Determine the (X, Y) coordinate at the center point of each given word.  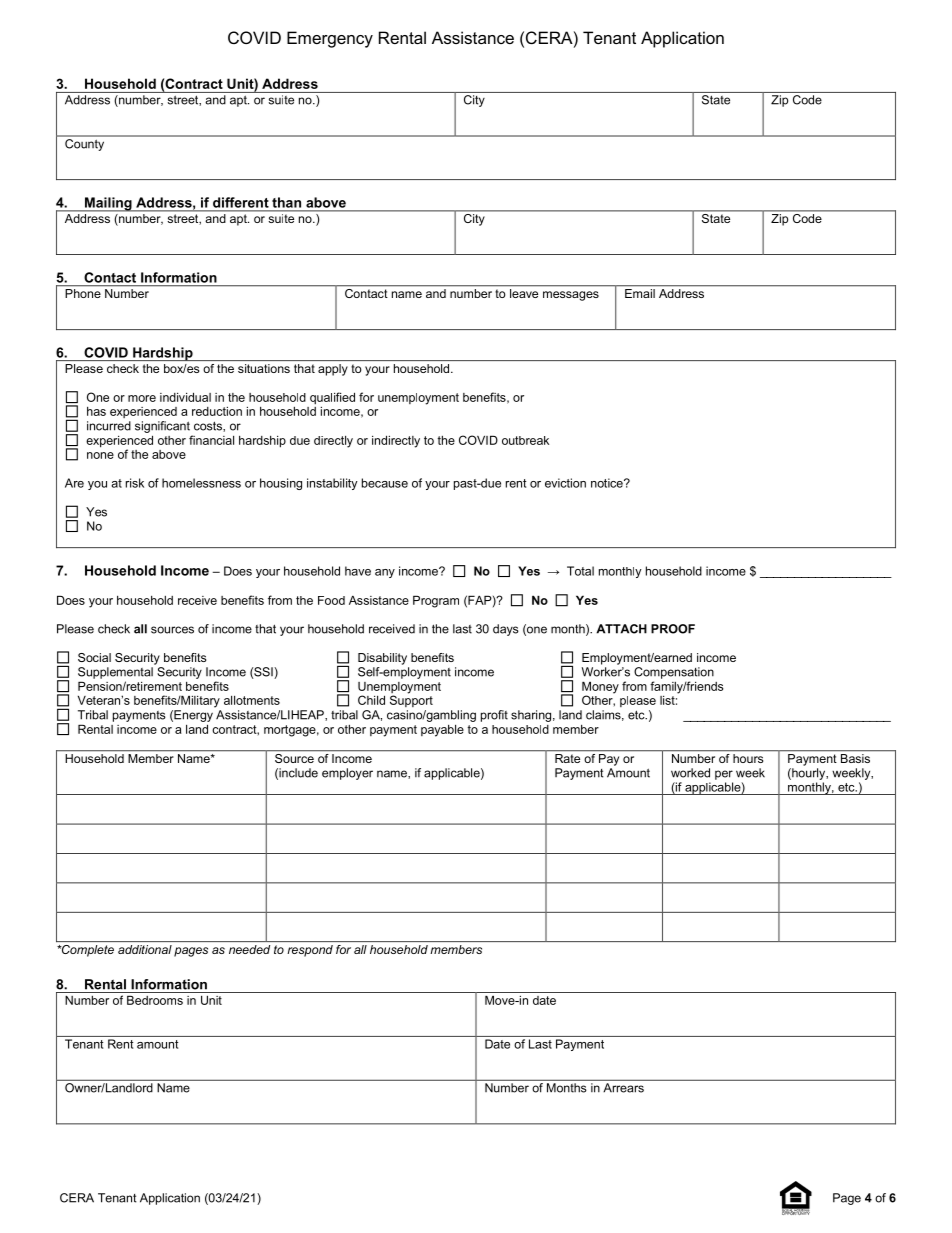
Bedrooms (155, 1000)
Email (640, 293)
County (84, 145)
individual (185, 397)
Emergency (330, 39)
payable (442, 730)
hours (748, 758)
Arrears (624, 1088)
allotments (252, 700)
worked (690, 773)
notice (608, 483)
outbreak (525, 440)
